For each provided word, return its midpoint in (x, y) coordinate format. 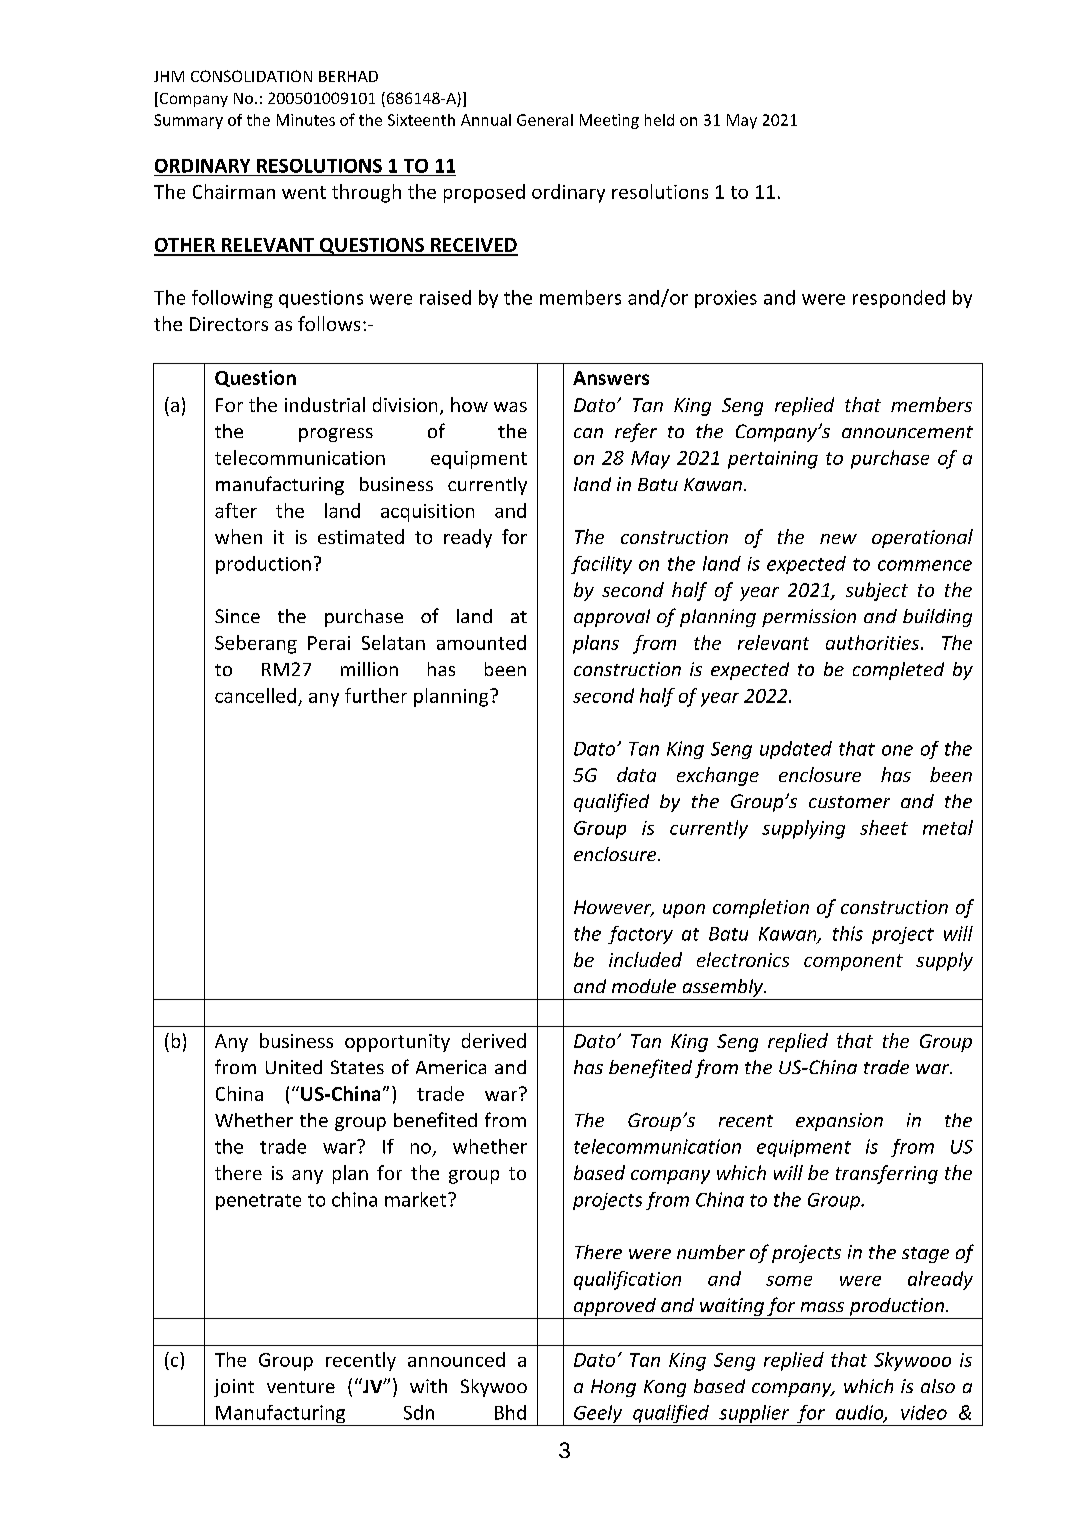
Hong (613, 1388)
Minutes (306, 120)
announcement (907, 432)
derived (494, 1040)
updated (796, 750)
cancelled (255, 695)
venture (301, 1387)
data (636, 774)
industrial (325, 404)
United (294, 1067)
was (510, 407)
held (659, 120)
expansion (839, 1122)
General (545, 120)
